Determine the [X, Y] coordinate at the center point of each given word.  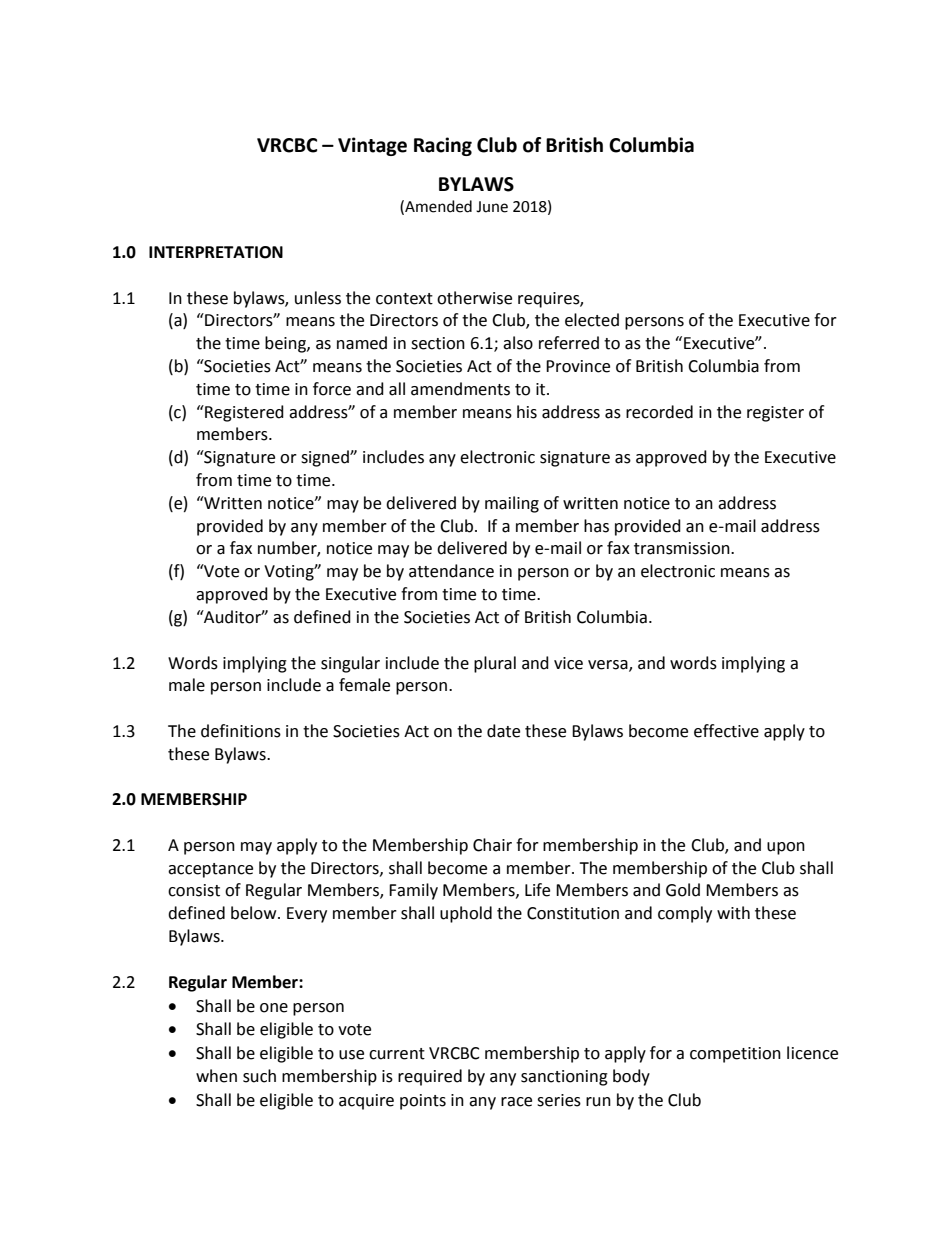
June [492, 207]
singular [350, 664]
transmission [683, 548]
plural [495, 664]
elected [592, 320]
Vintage [372, 146]
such [259, 1076]
